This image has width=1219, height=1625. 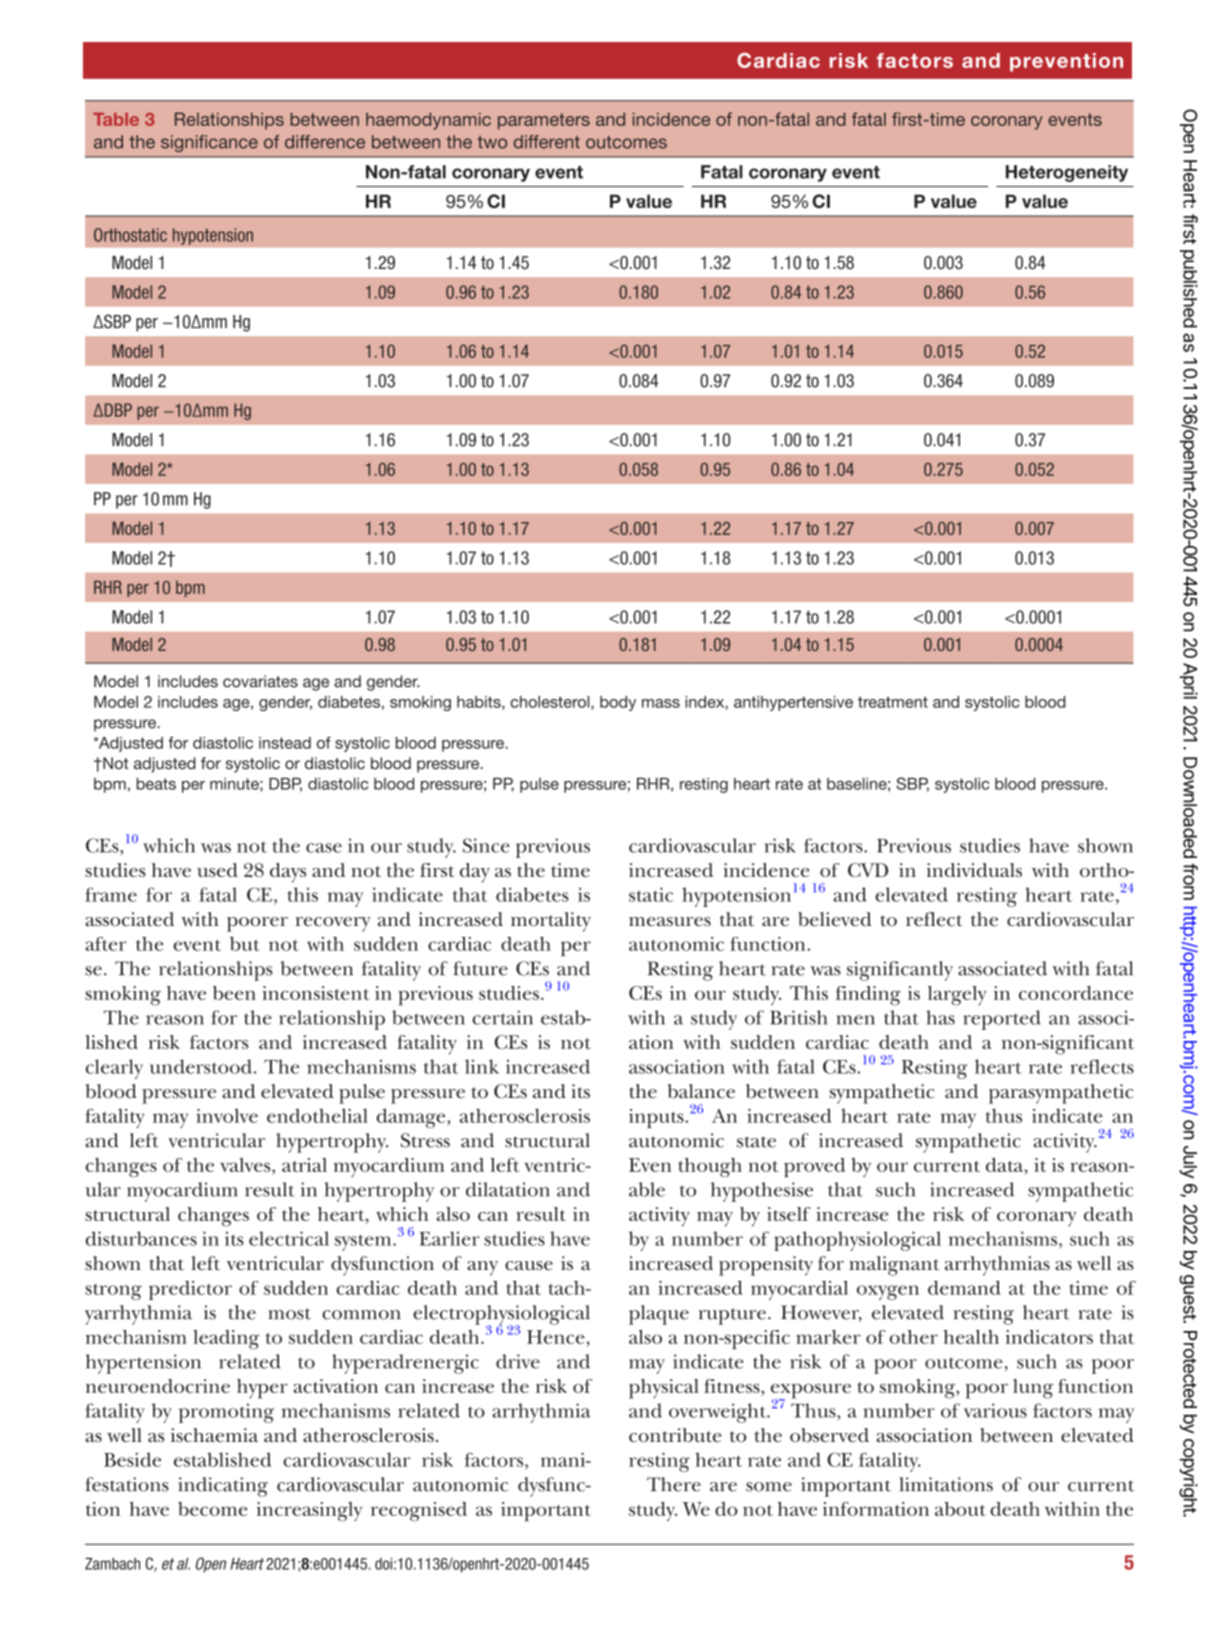 I want to click on ischaemia, so click(x=214, y=1435).
